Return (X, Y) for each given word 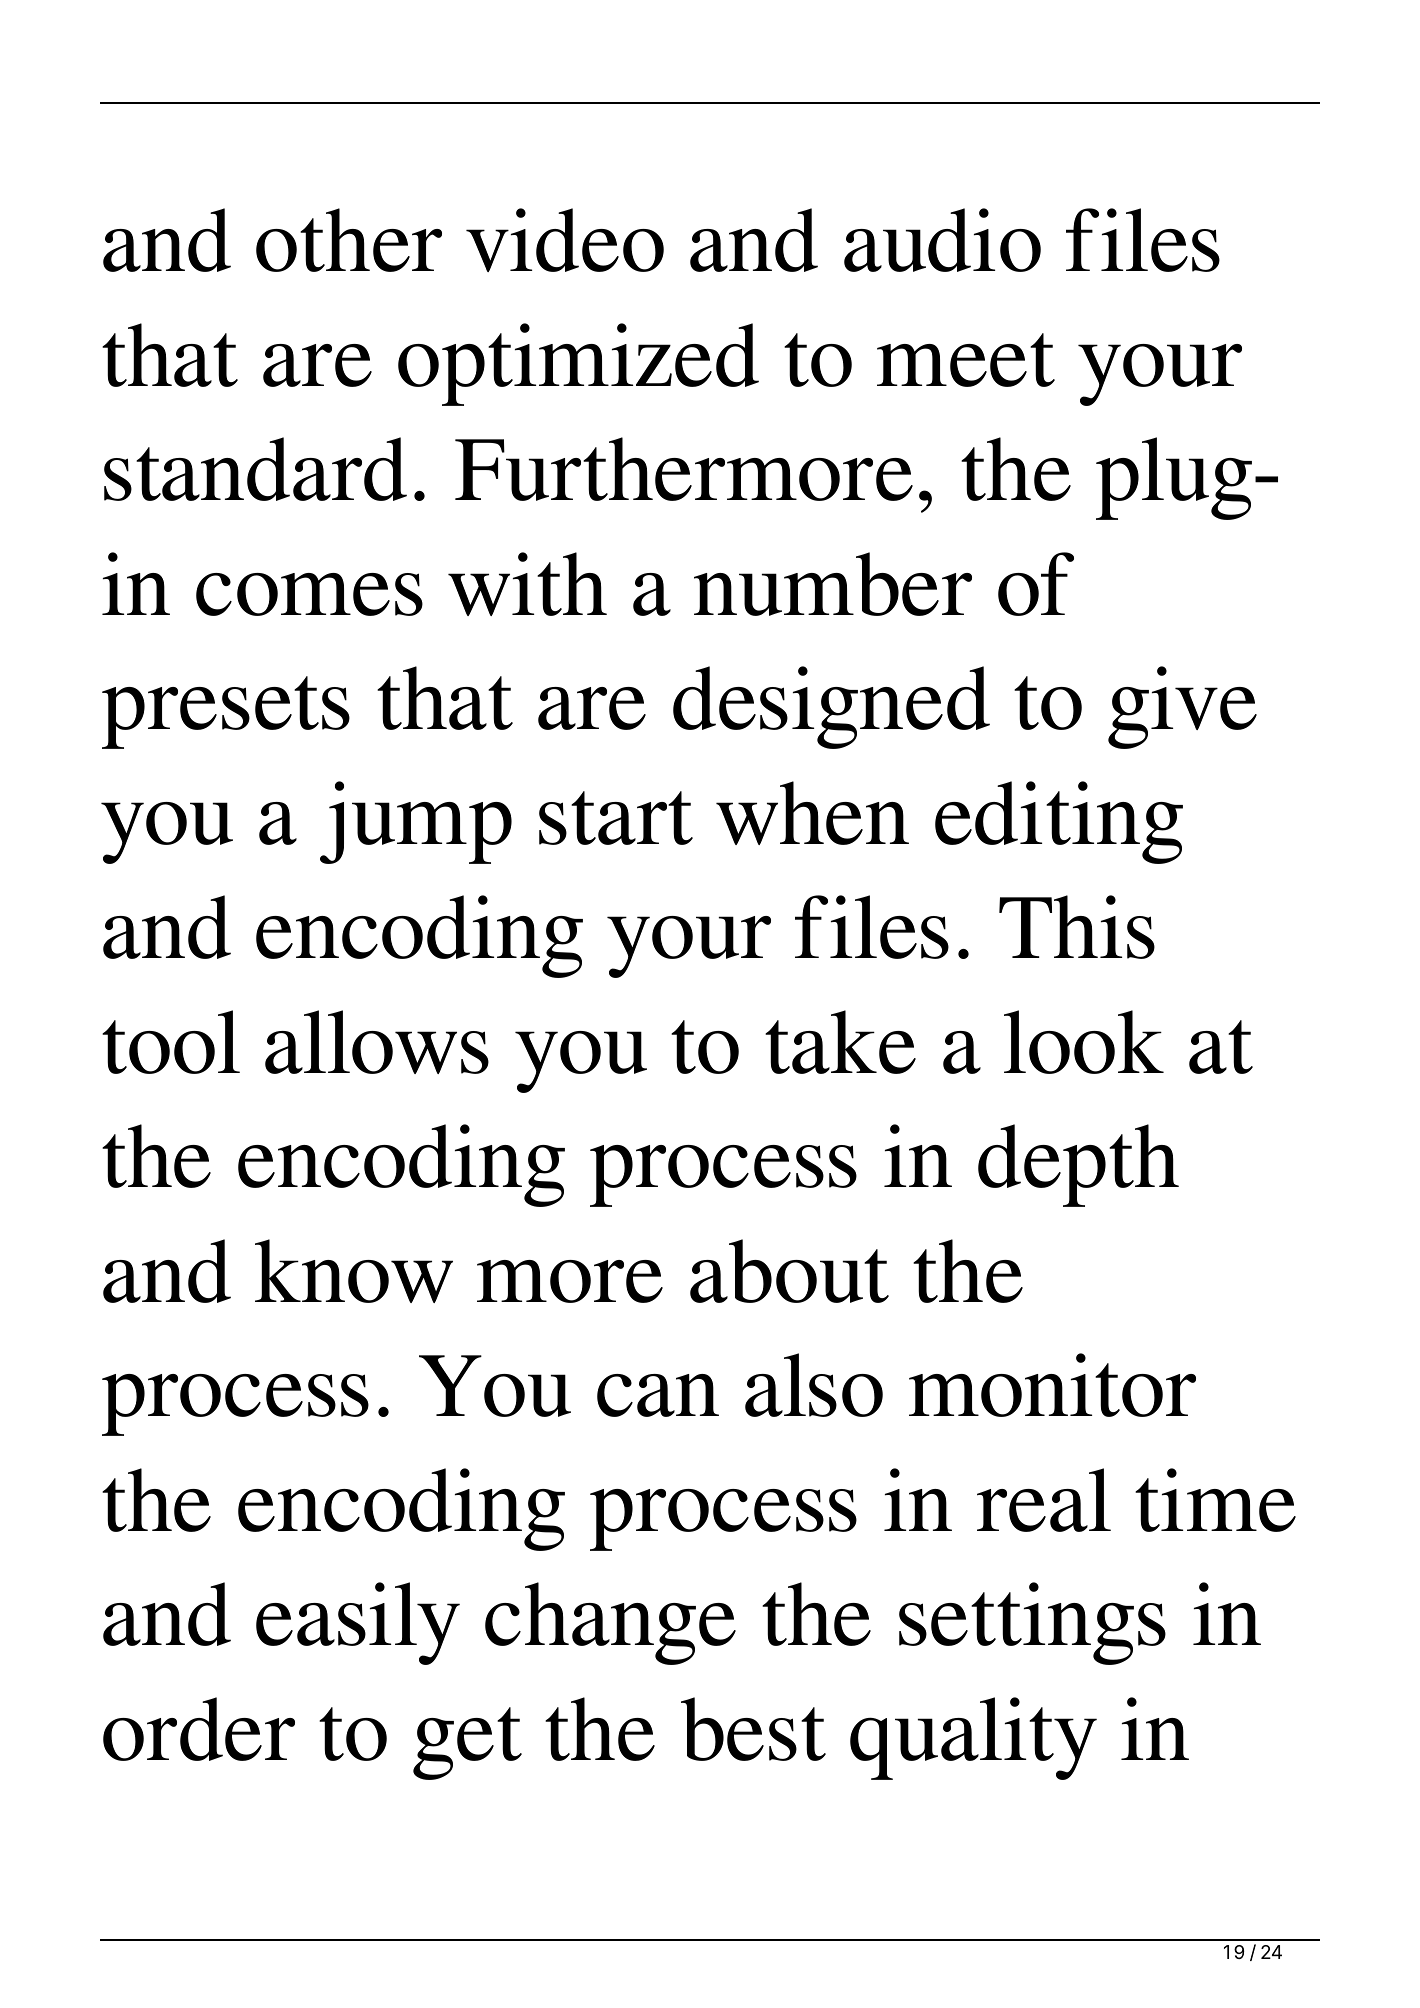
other (349, 240)
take (840, 1042)
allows (377, 1042)
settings (1032, 1623)
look (1084, 1042)
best (753, 1729)
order (199, 1729)
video (565, 240)
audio (942, 240)
